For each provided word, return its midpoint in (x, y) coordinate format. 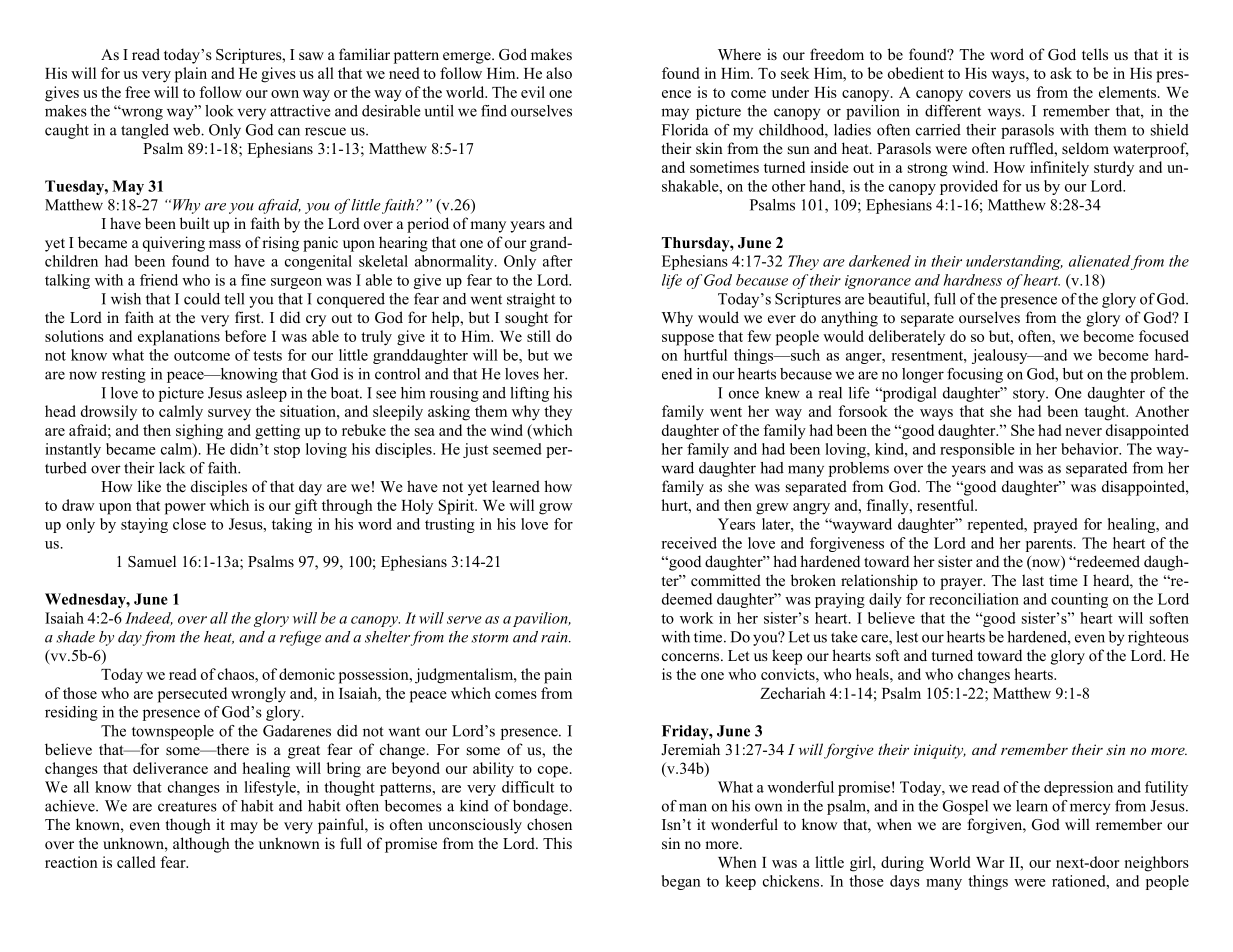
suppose (688, 340)
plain (191, 75)
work (696, 618)
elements (1127, 92)
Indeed (149, 619)
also (559, 73)
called (136, 862)
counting (1079, 600)
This (557, 843)
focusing (975, 375)
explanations (179, 338)
